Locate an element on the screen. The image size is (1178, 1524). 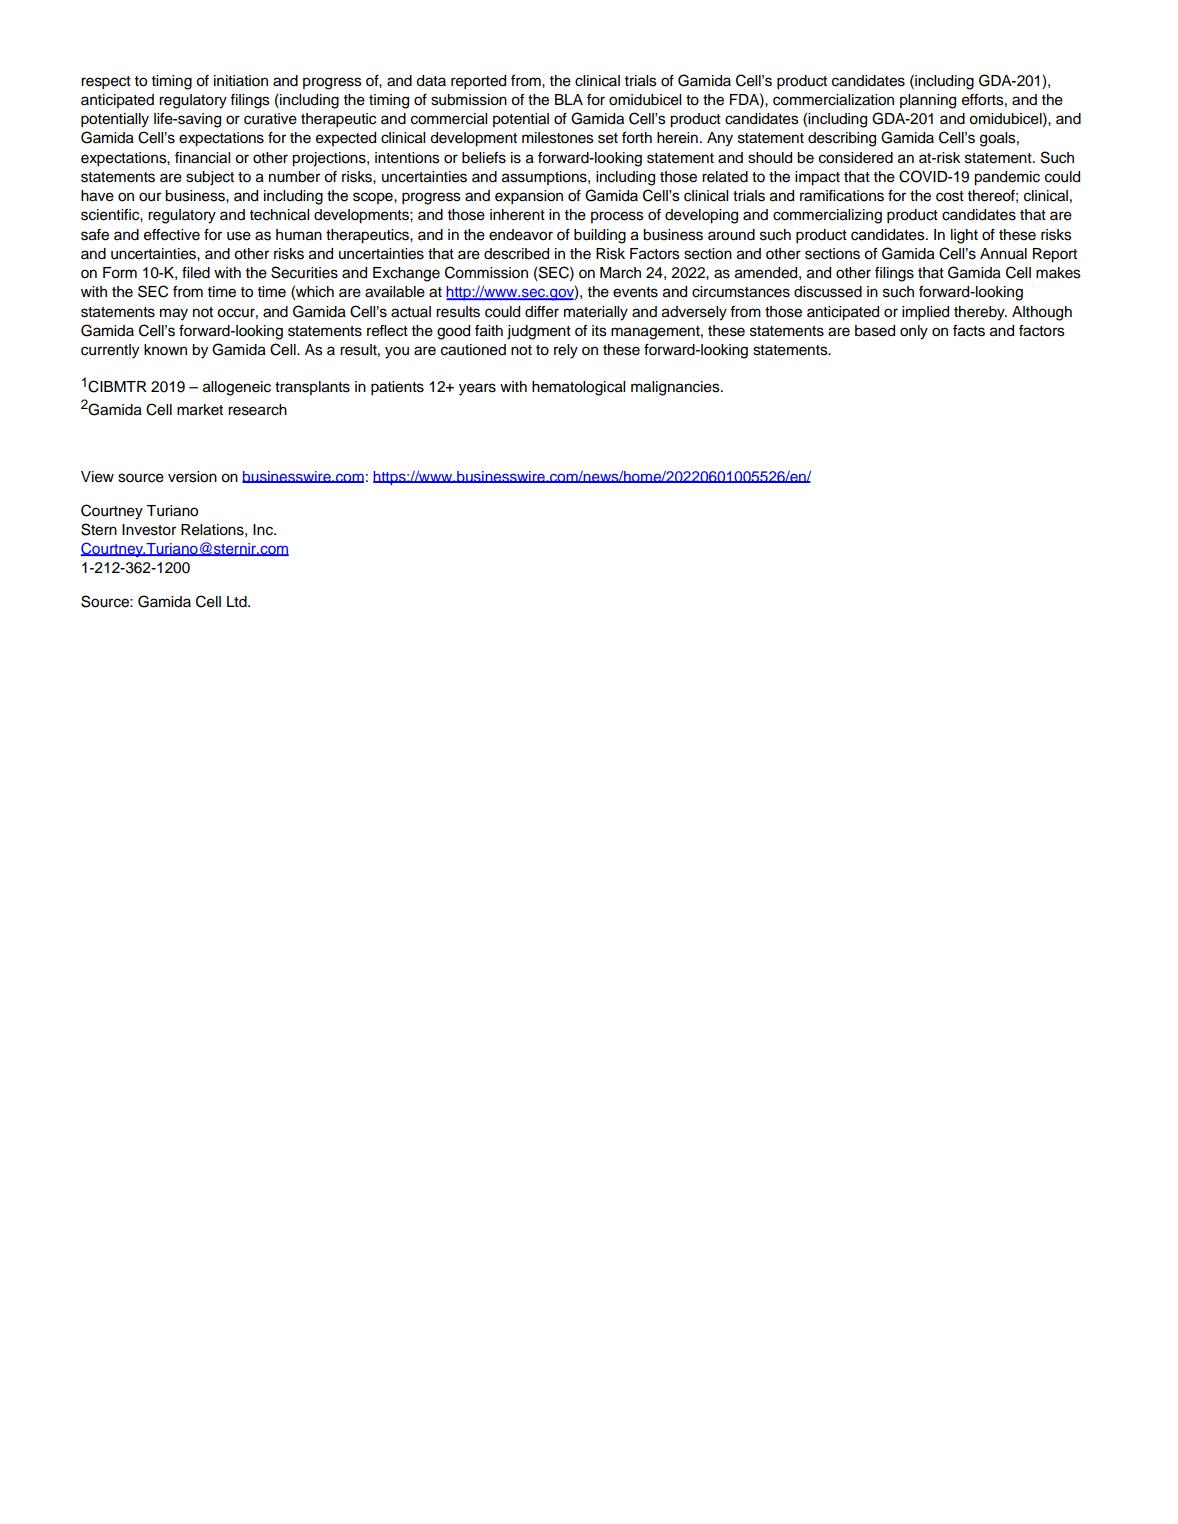
light is located at coordinates (964, 236).
